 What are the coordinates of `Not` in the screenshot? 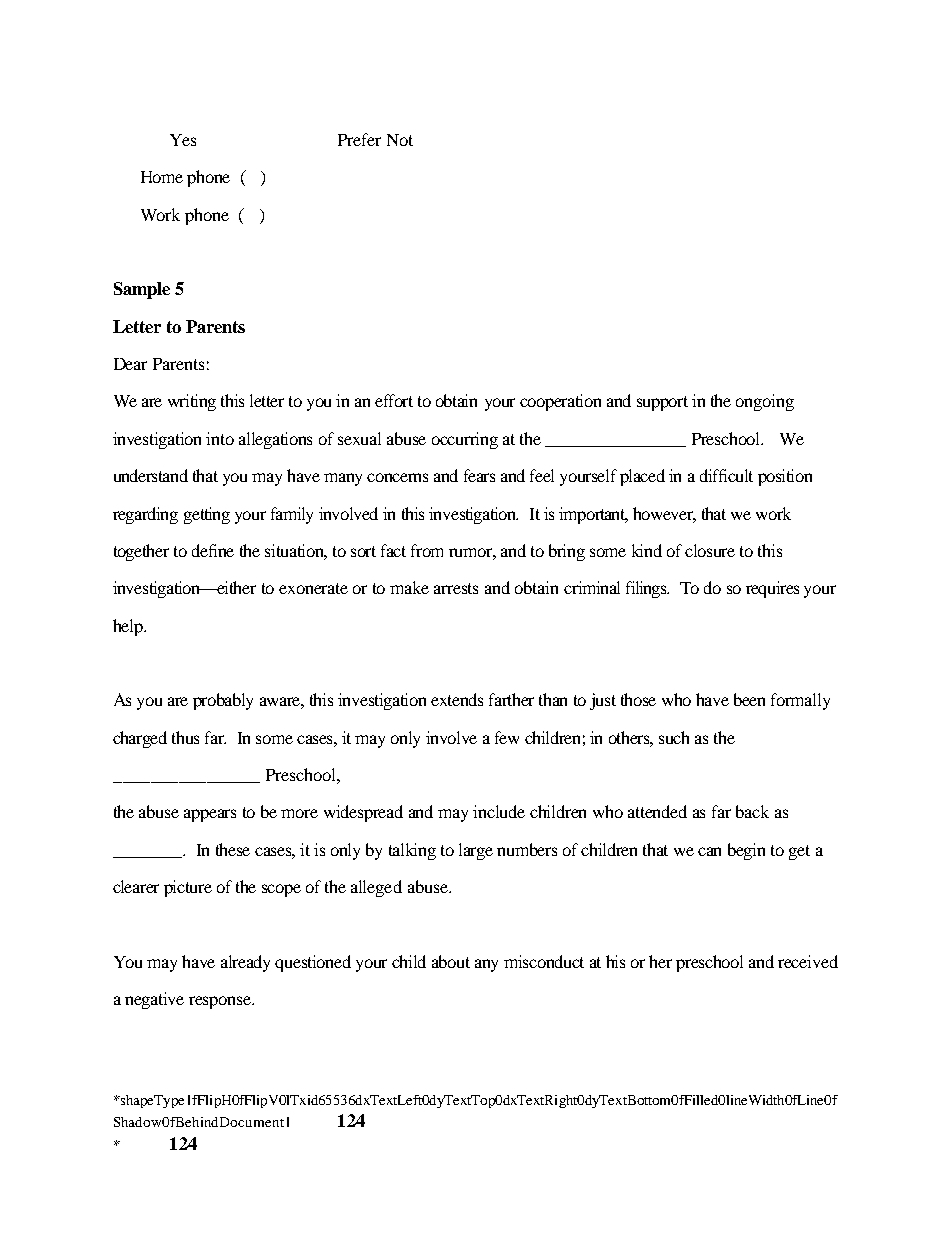 It's located at (400, 140).
